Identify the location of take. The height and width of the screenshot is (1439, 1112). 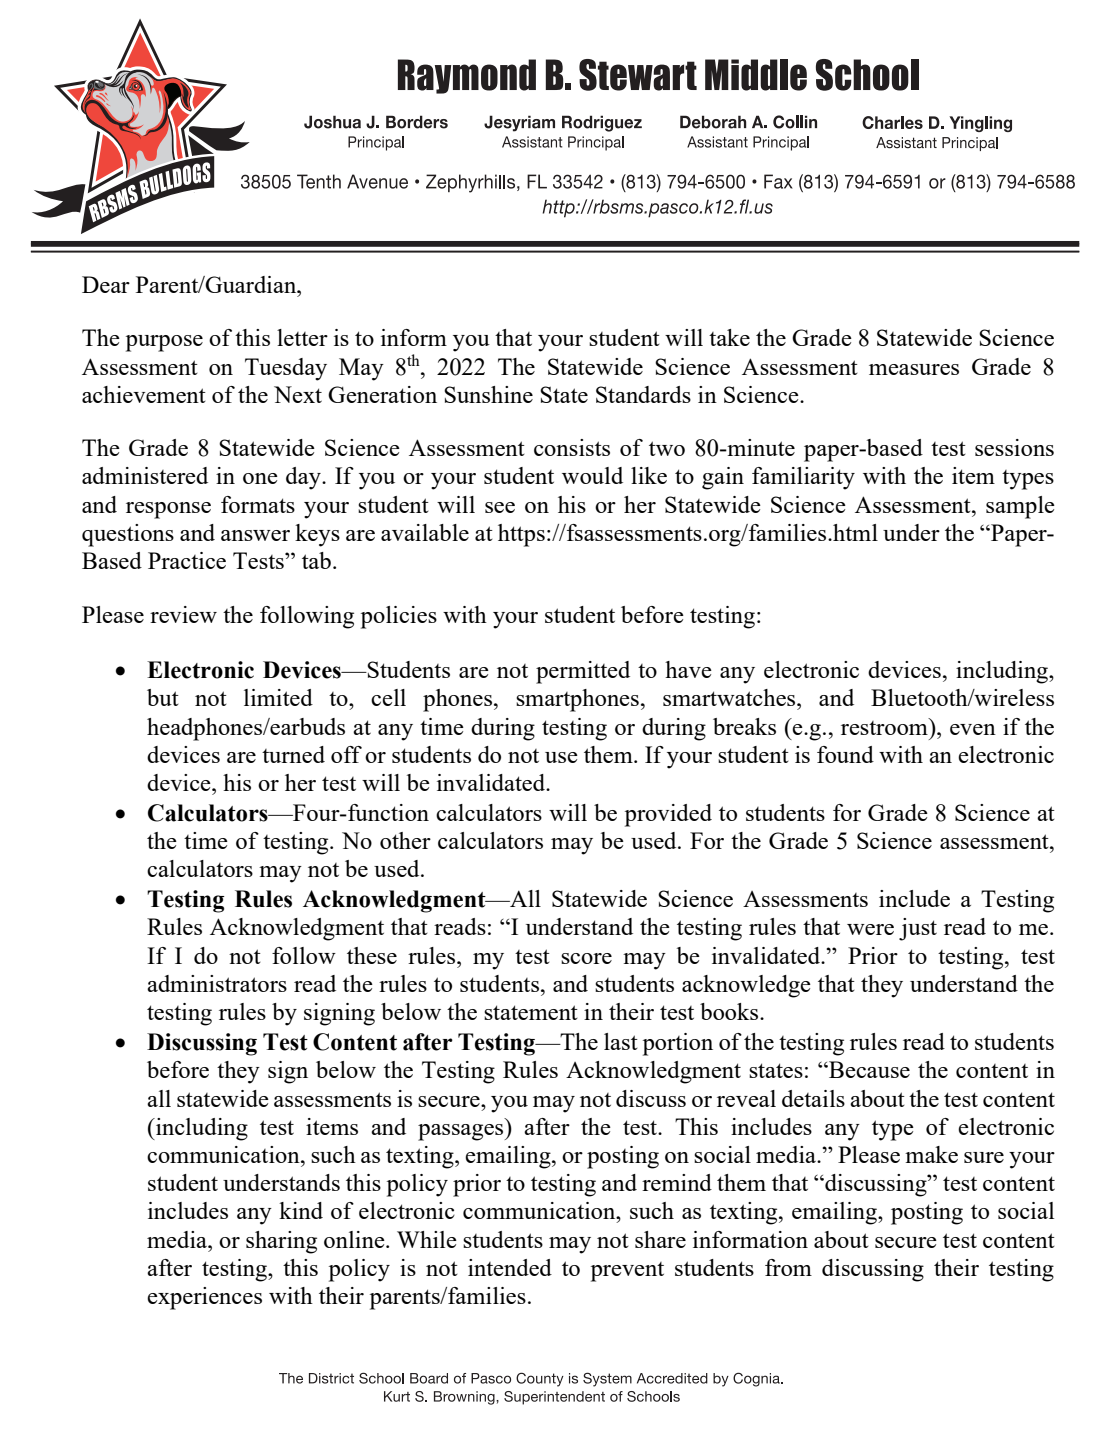
(729, 337).
